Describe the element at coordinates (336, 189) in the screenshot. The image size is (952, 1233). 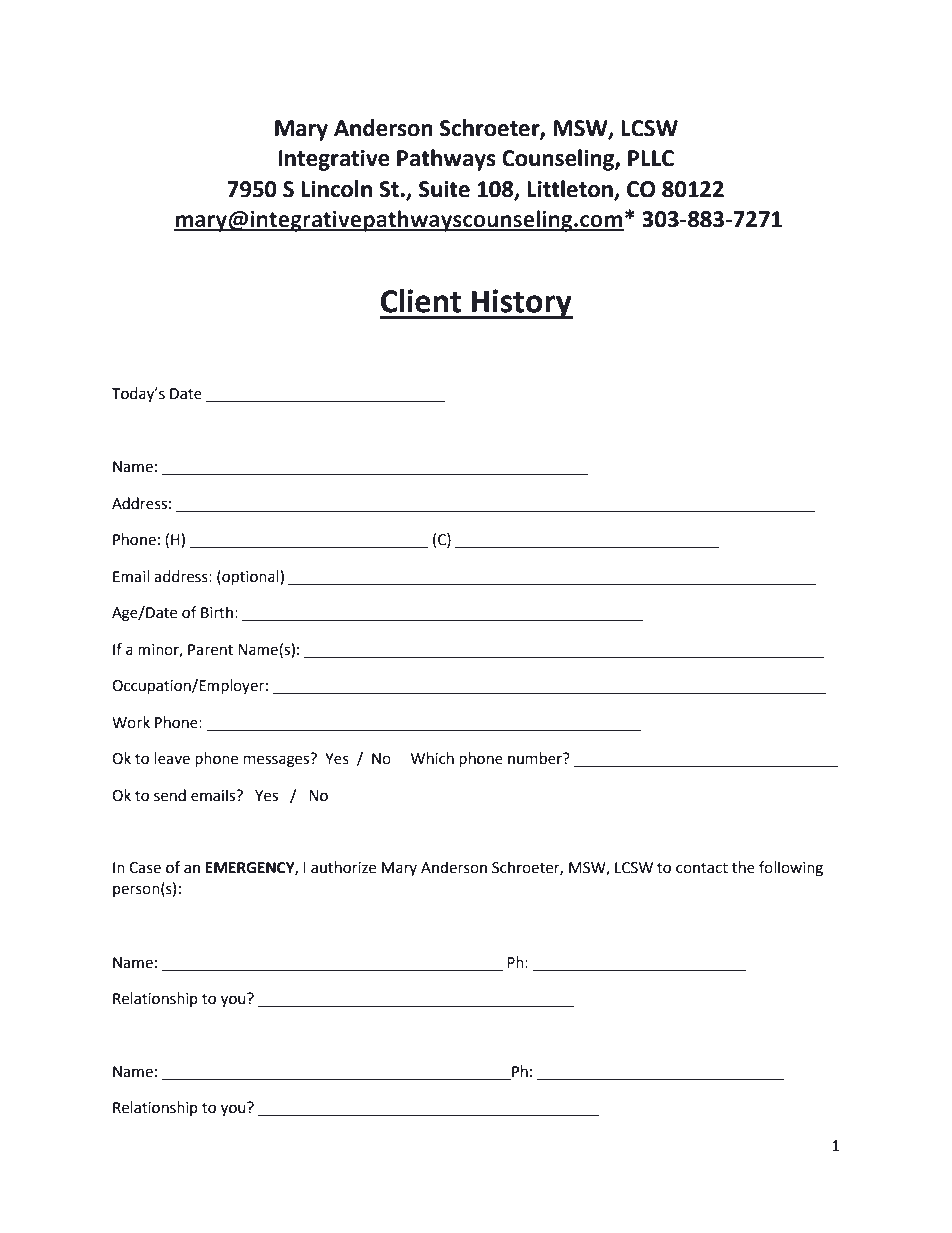
I see `Lincoln` at that location.
